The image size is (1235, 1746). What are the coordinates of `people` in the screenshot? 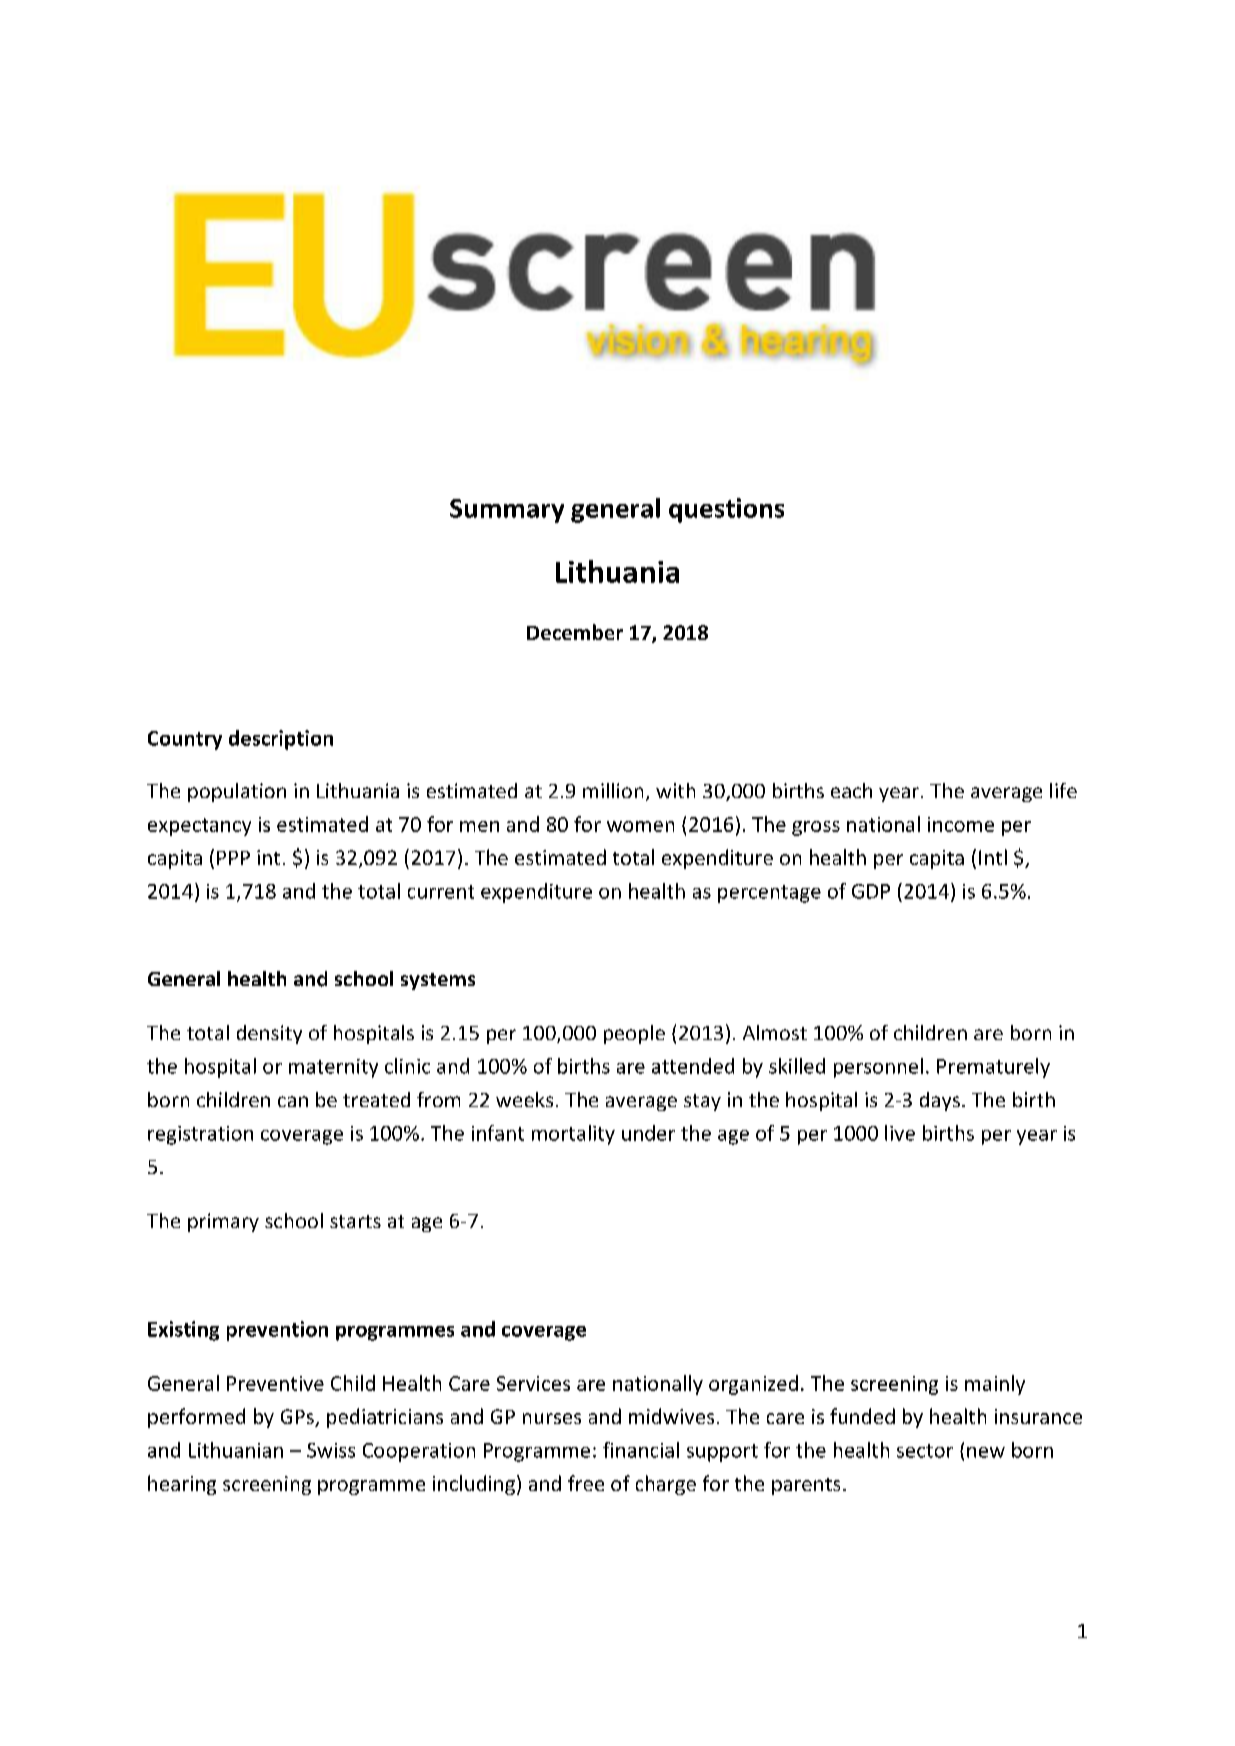 It's located at (634, 1034).
